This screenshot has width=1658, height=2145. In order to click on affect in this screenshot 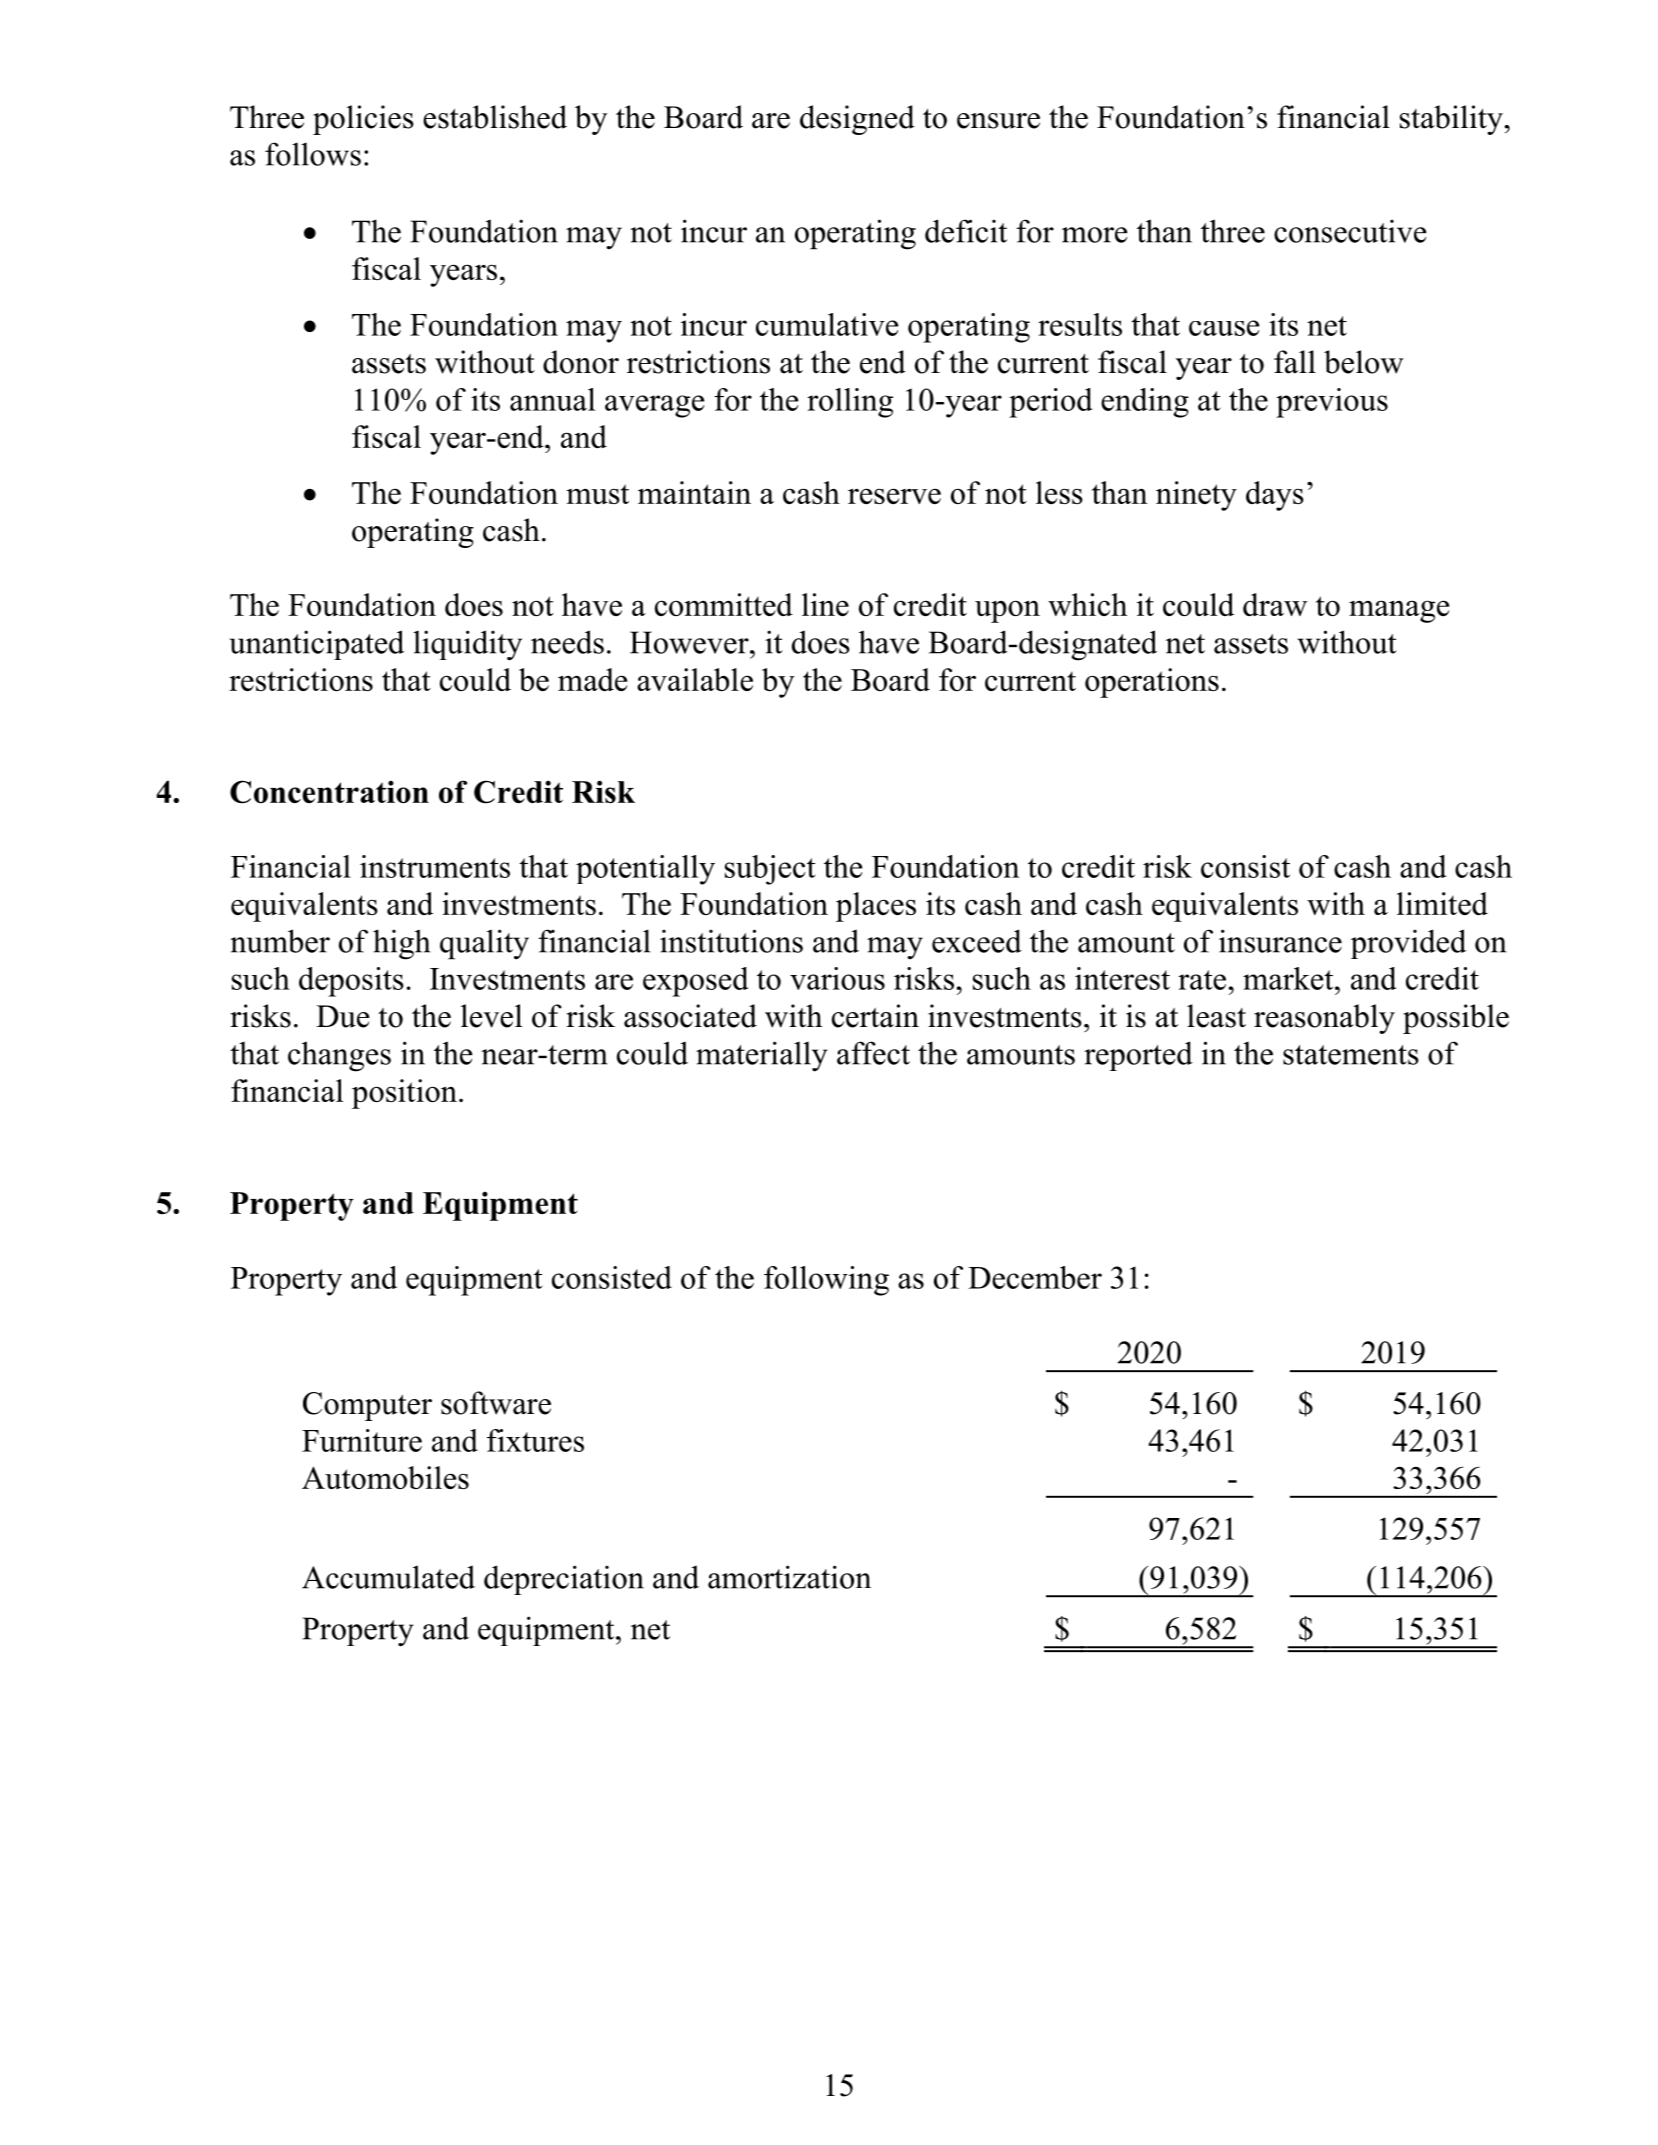, I will do `click(873, 1053)`.
